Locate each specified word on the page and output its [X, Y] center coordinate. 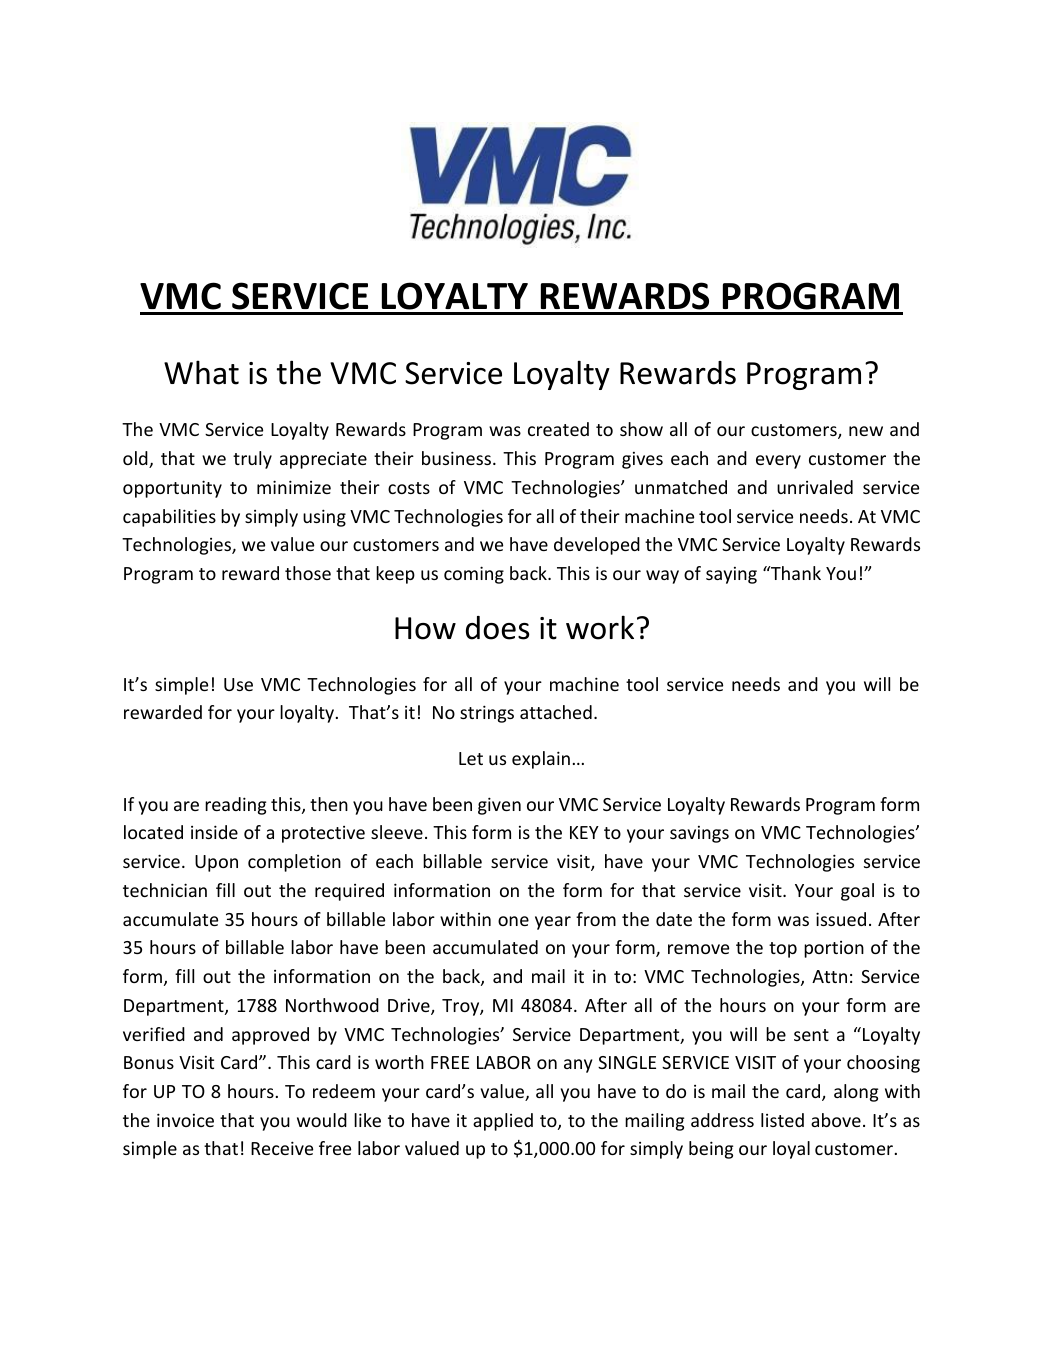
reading [235, 806]
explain [541, 760]
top [783, 950]
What [201, 372]
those [308, 573]
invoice [185, 1120]
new [866, 431]
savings [699, 834]
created [558, 429]
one [513, 921]
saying [731, 575]
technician [165, 890]
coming [474, 575]
